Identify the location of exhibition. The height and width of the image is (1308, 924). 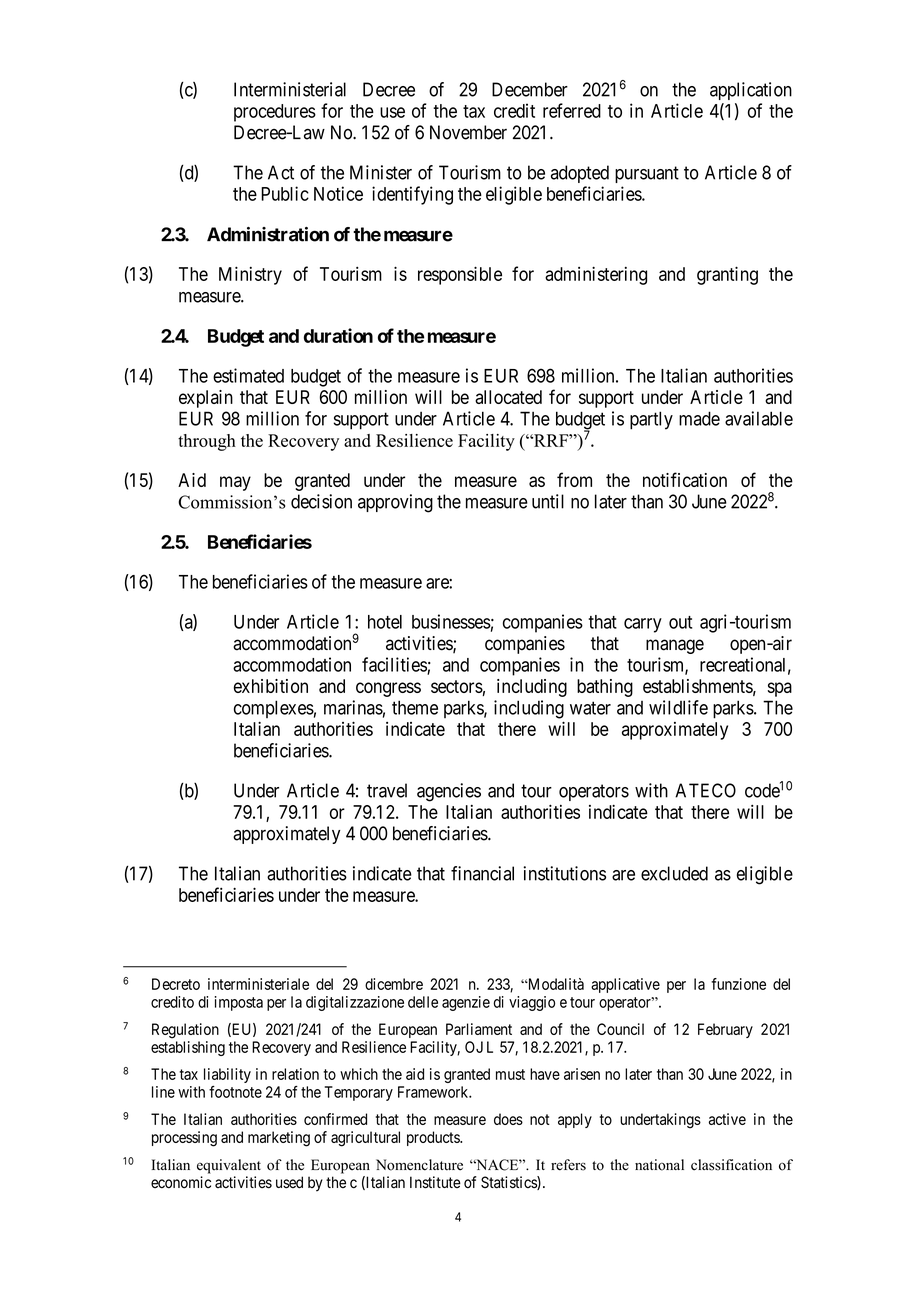
(271, 686).
